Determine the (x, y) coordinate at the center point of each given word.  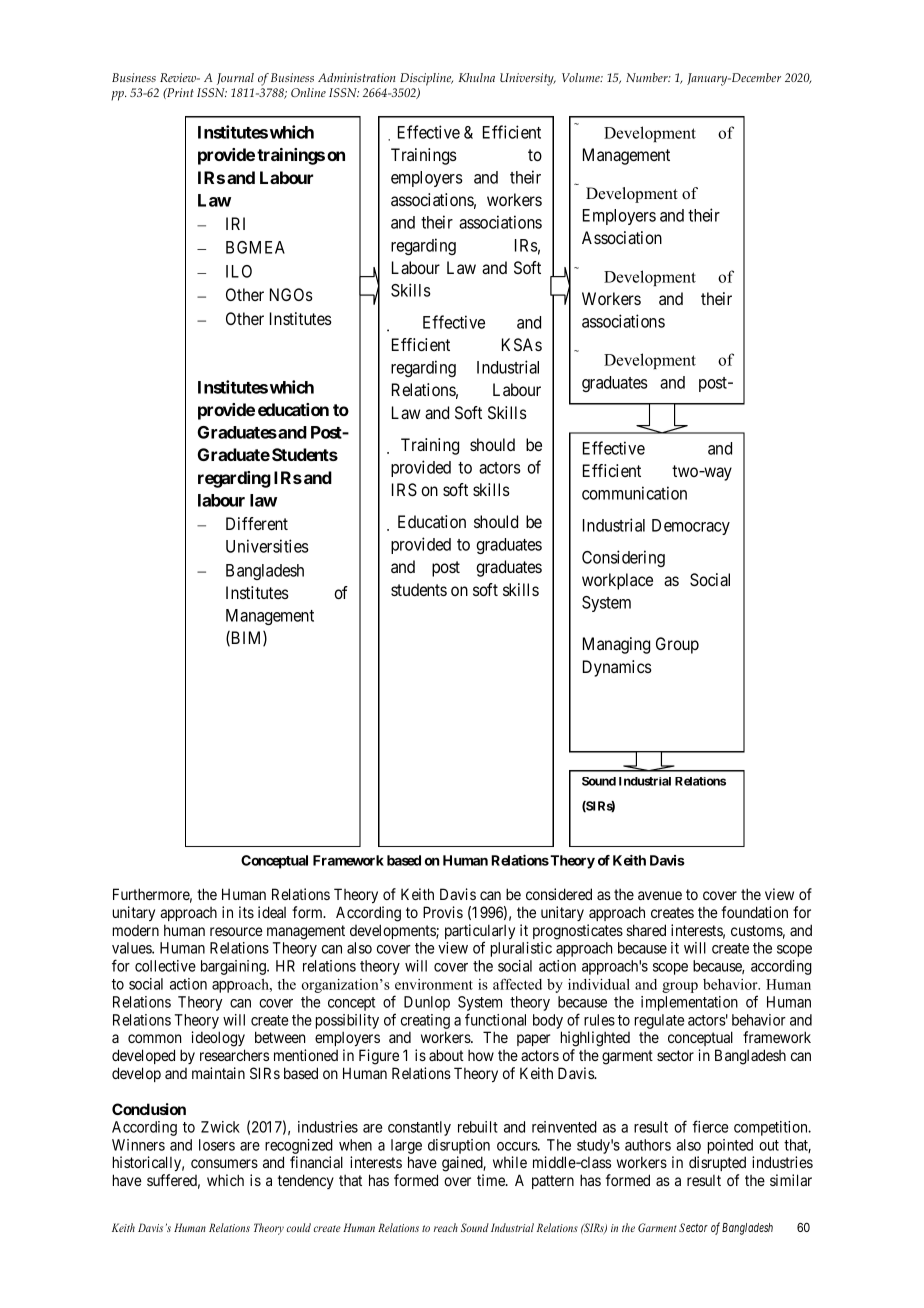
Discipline (426, 79)
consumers (224, 1163)
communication (634, 493)
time (492, 1180)
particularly (480, 933)
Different (257, 523)
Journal (235, 79)
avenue (660, 895)
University (528, 79)
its (246, 912)
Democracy (691, 527)
